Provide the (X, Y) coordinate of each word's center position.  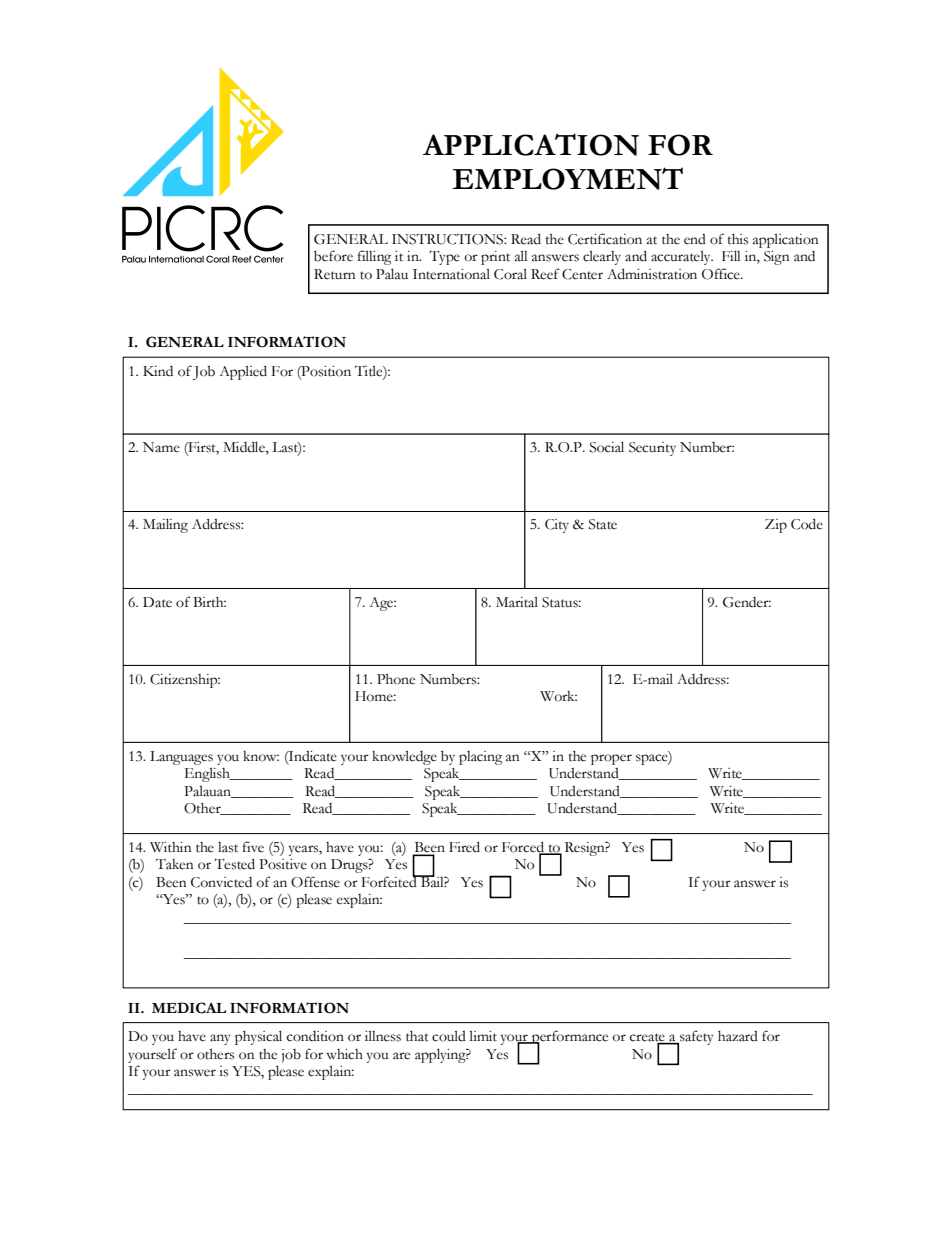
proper (611, 759)
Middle (245, 448)
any (220, 1039)
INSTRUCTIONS (448, 239)
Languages (181, 758)
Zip (776, 526)
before (333, 256)
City (557, 526)
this (738, 239)
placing (480, 758)
